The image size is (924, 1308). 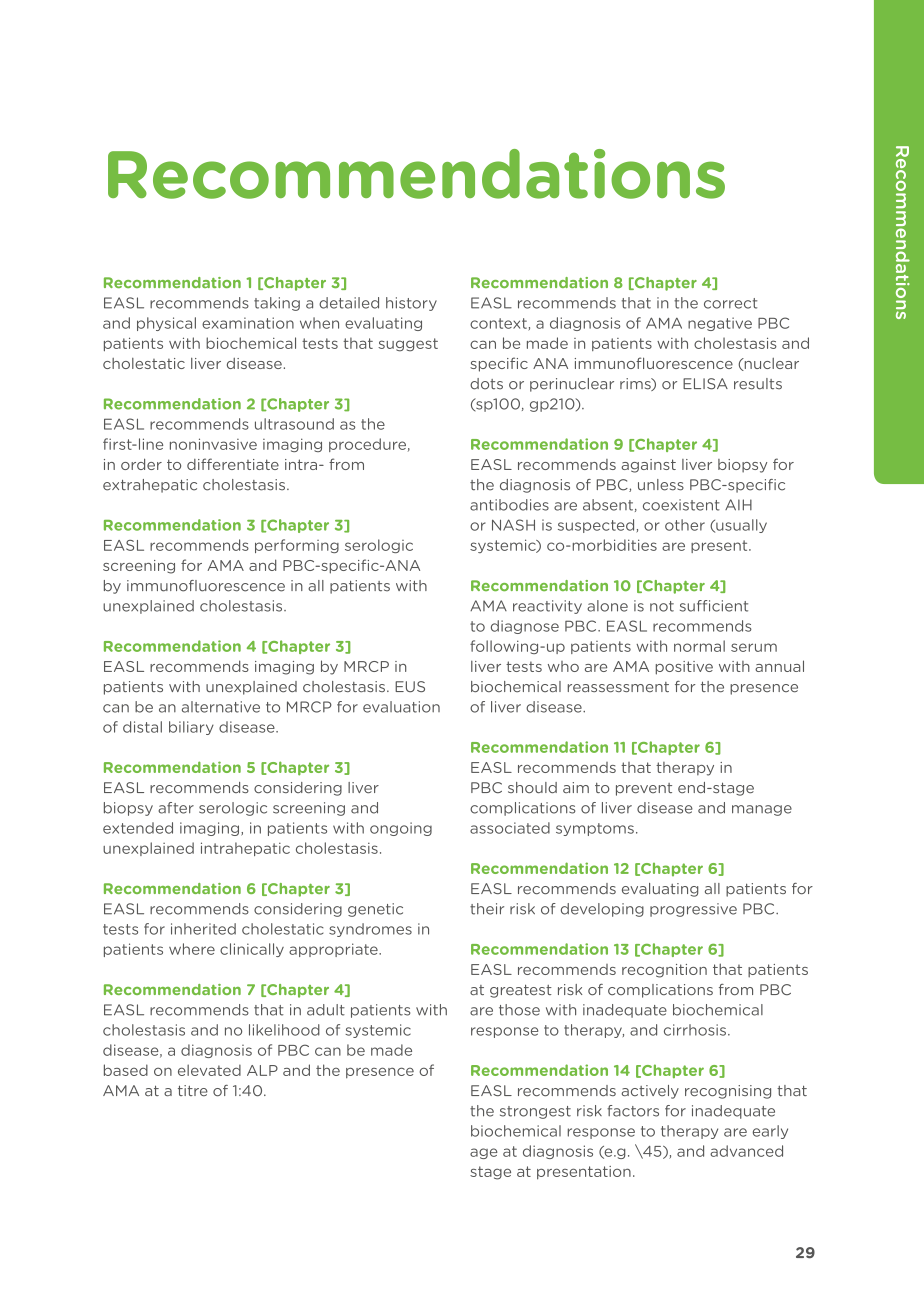 What do you see at coordinates (693, 910) in the screenshot?
I see `progressive` at bounding box center [693, 910].
